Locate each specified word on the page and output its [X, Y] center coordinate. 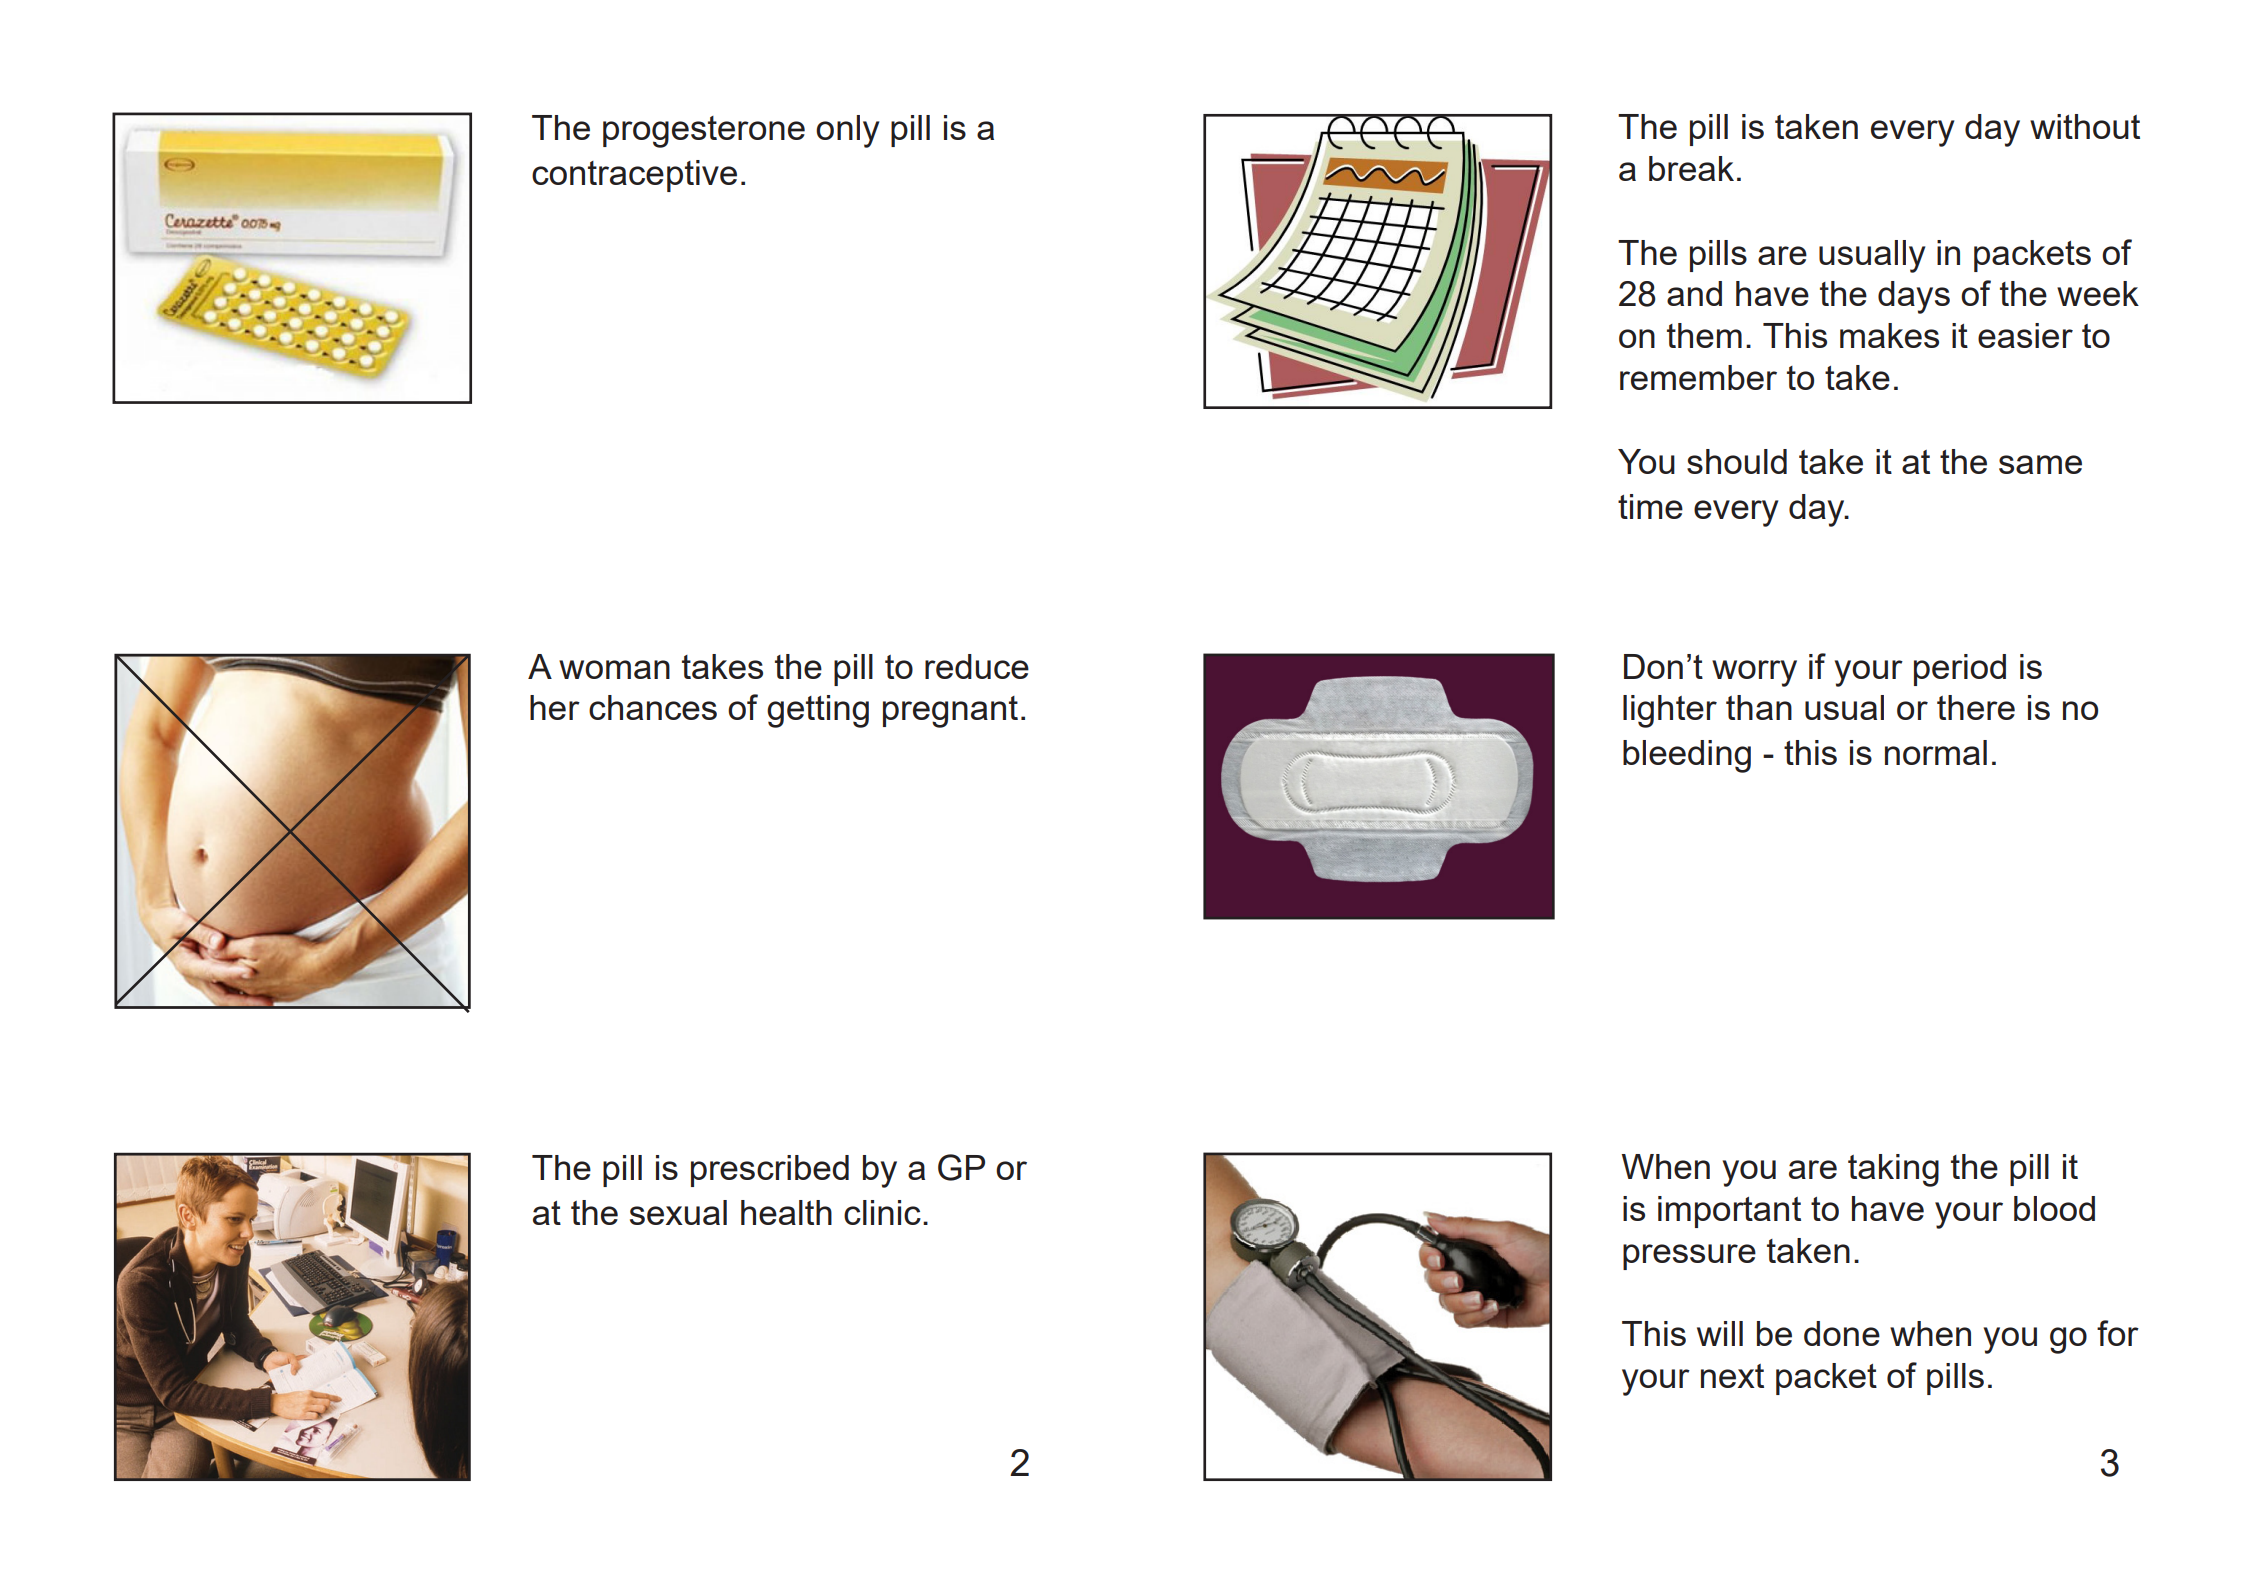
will [1720, 1333]
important [1729, 1212]
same [2040, 464]
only [847, 131]
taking [1893, 1170]
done [1842, 1333]
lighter [1670, 711]
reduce [977, 666]
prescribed [770, 1171]
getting [818, 711]
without [2085, 126]
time [1650, 506]
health [786, 1212]
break [1691, 168]
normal [1936, 752]
